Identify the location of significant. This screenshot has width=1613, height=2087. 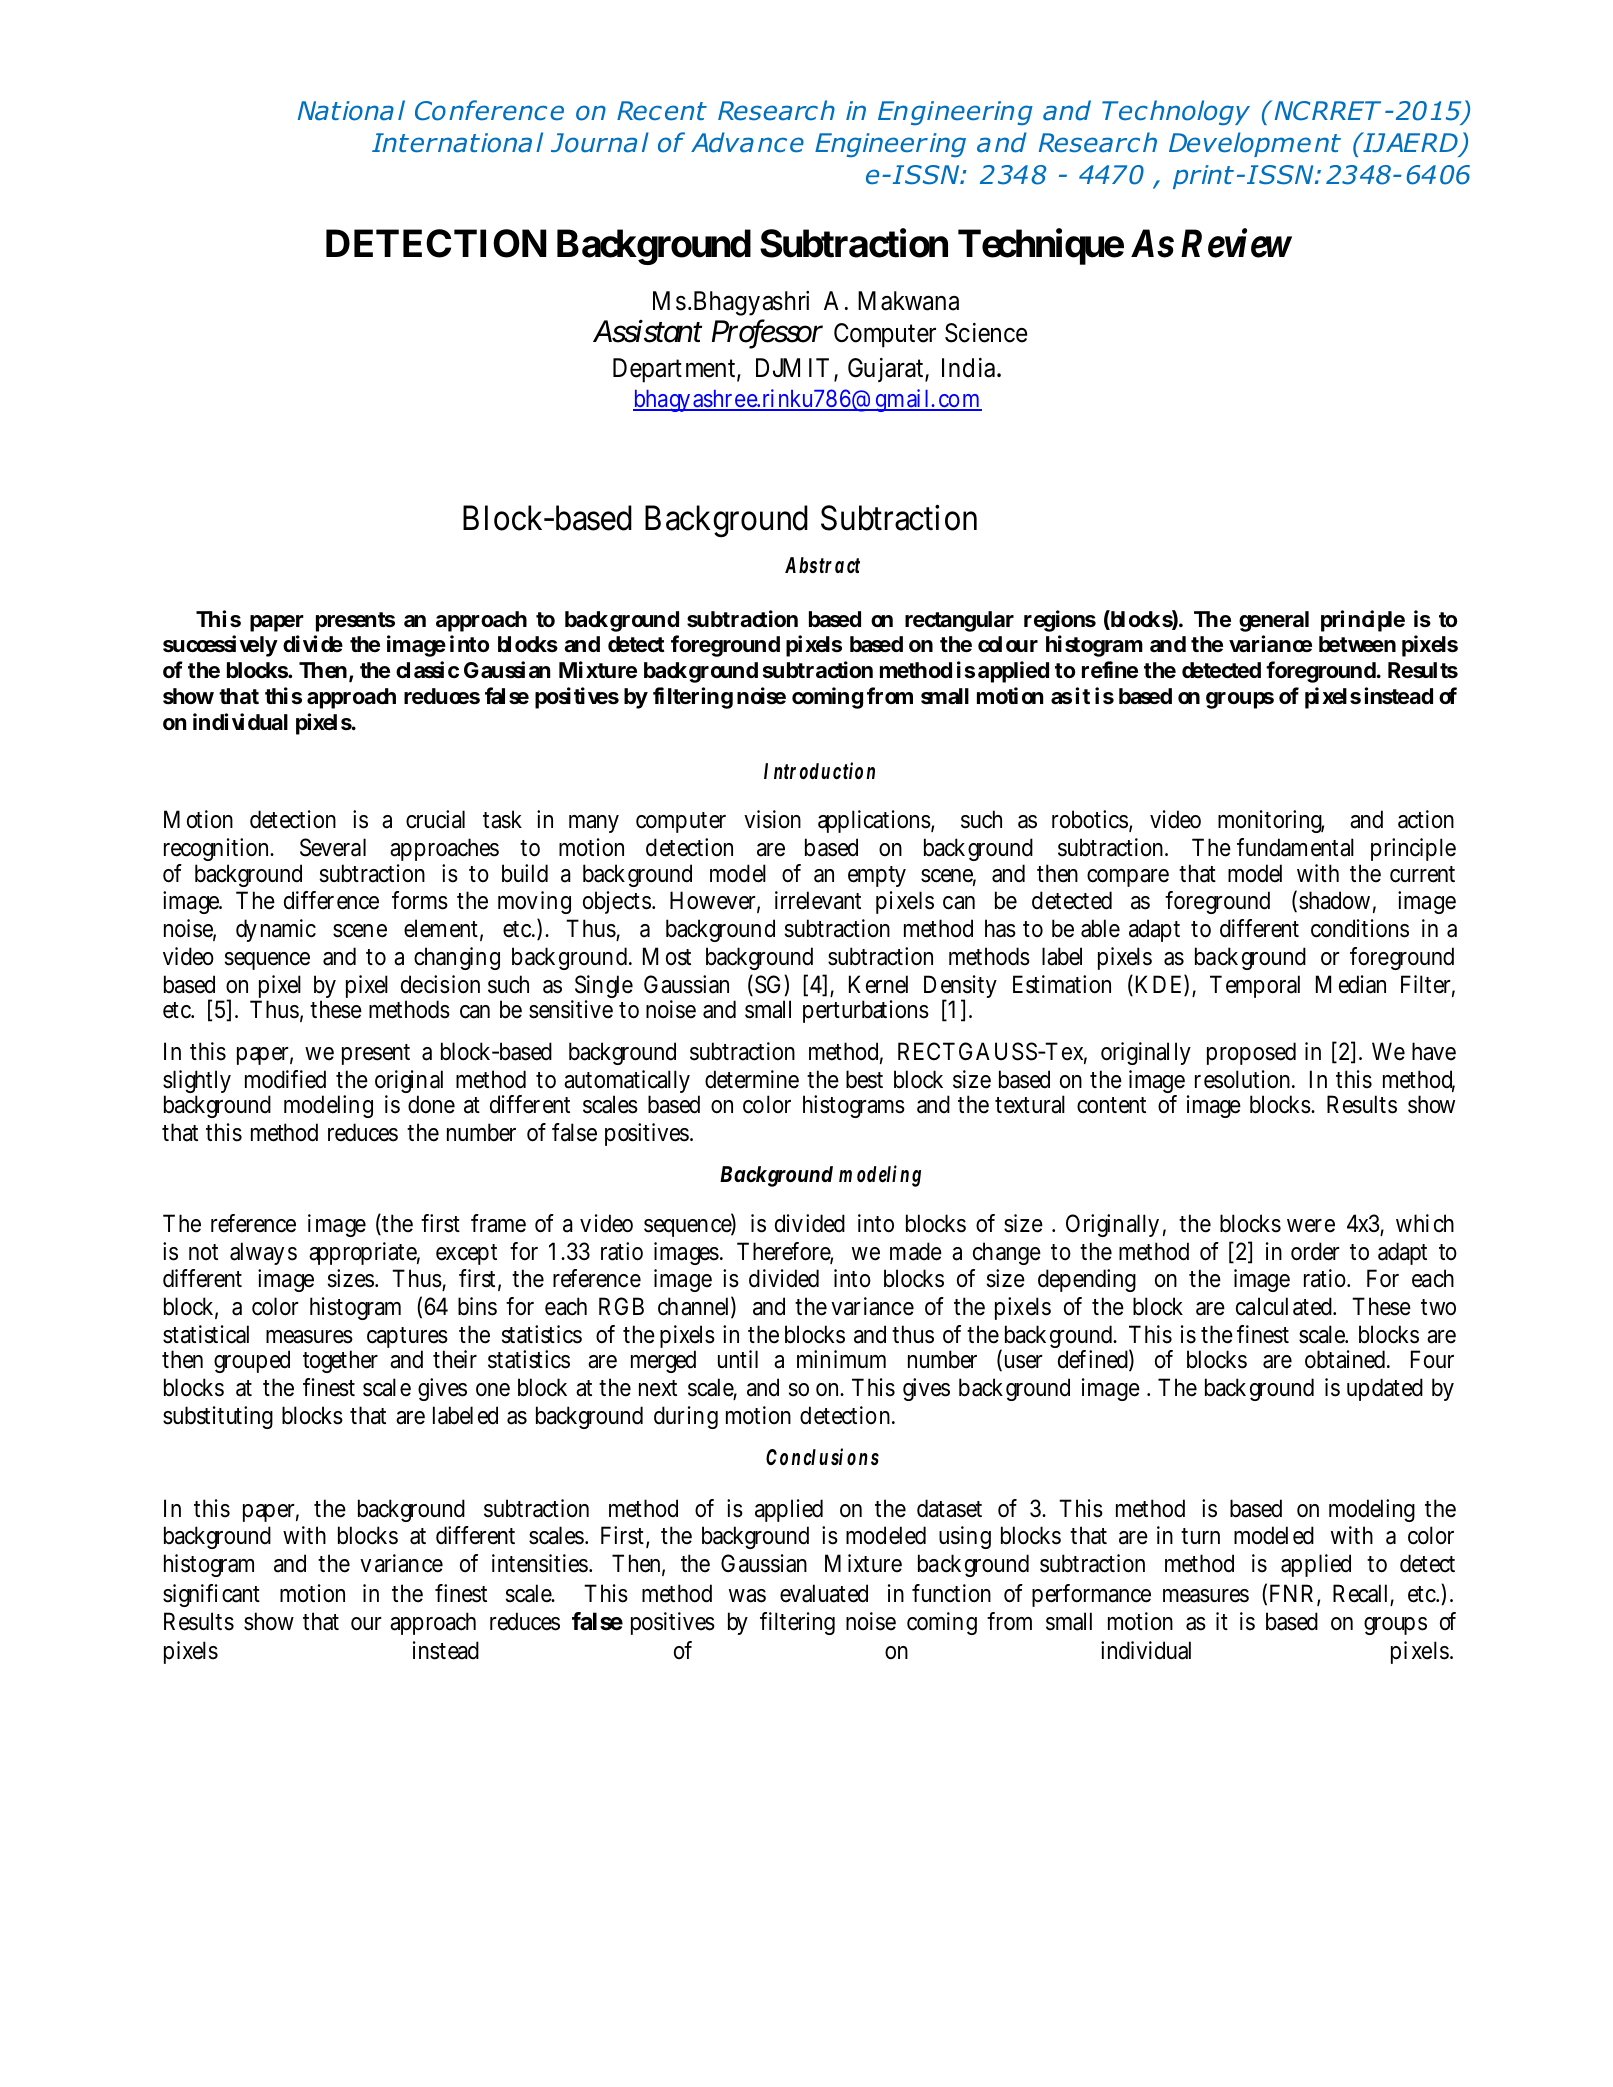
(211, 1595).
